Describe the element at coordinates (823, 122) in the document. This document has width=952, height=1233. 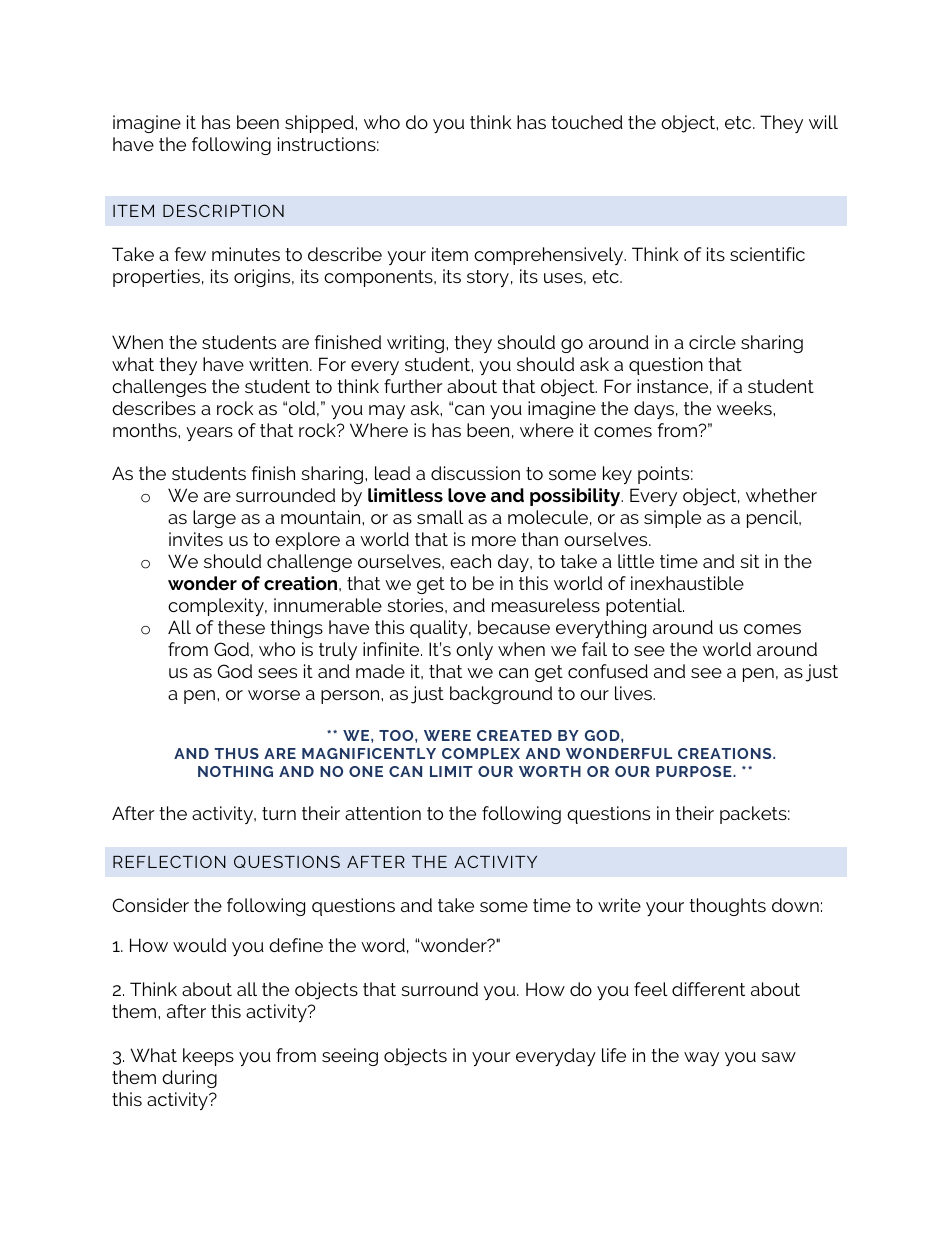
I see `will` at that location.
